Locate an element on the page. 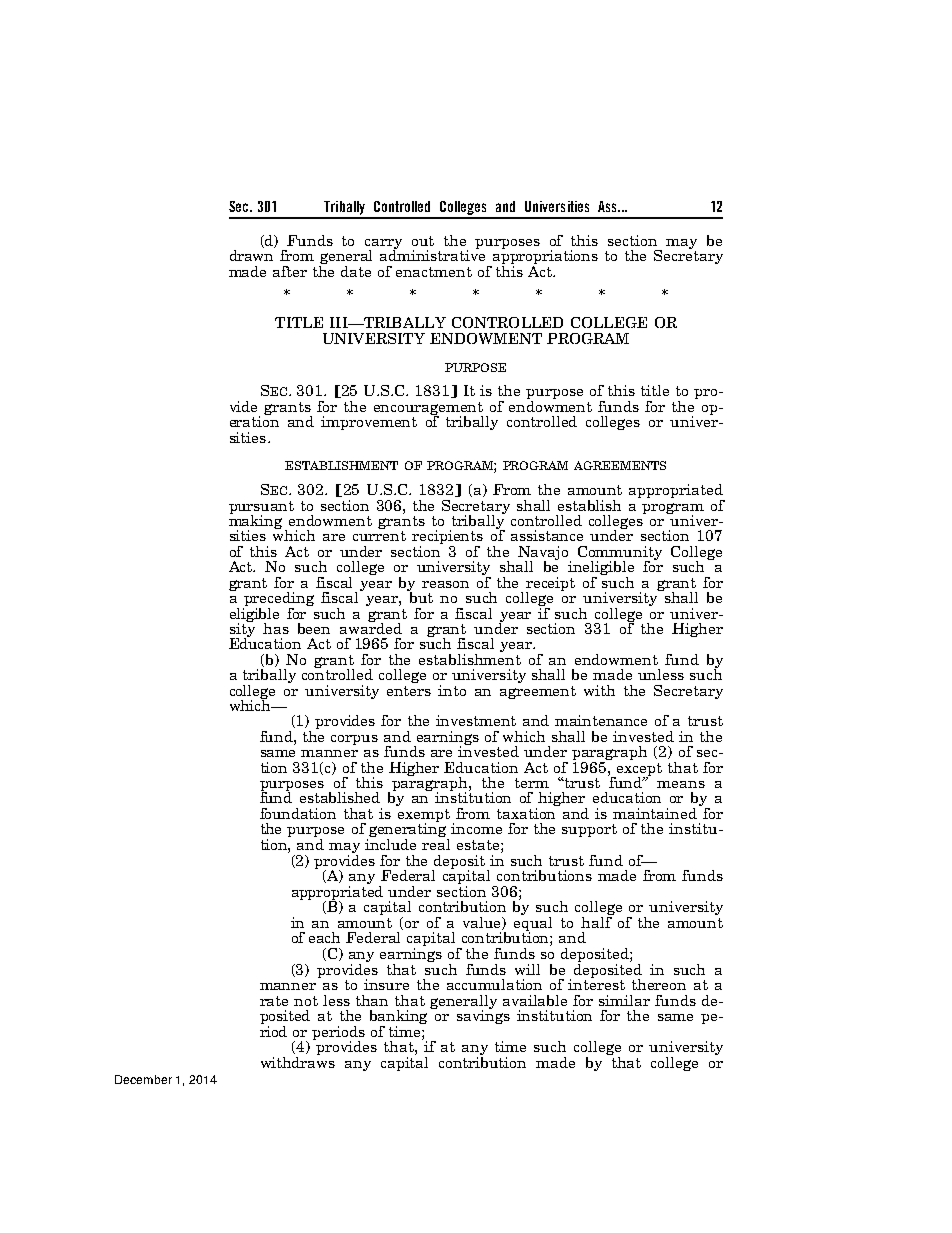 This image has height=1233, width=952. maintenance is located at coordinates (601, 720).
